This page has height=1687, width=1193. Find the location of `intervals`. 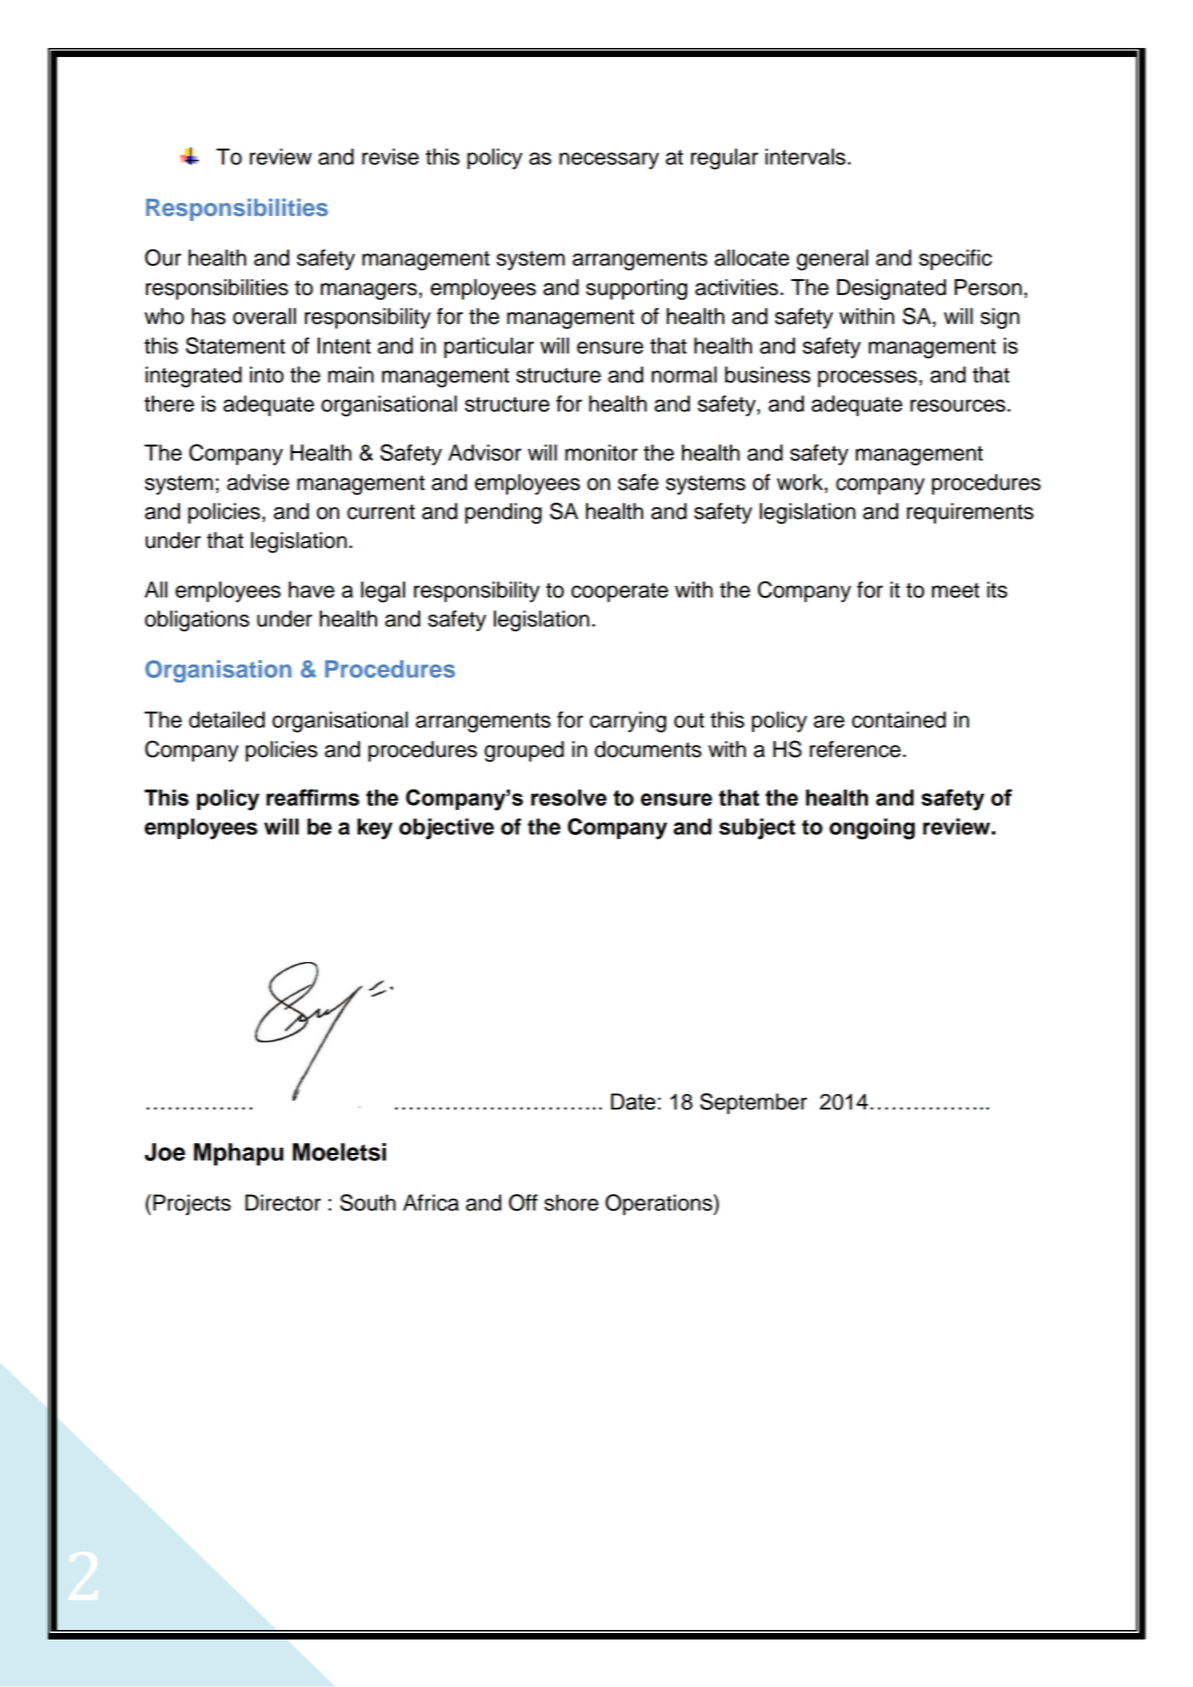

intervals is located at coordinates (805, 156).
